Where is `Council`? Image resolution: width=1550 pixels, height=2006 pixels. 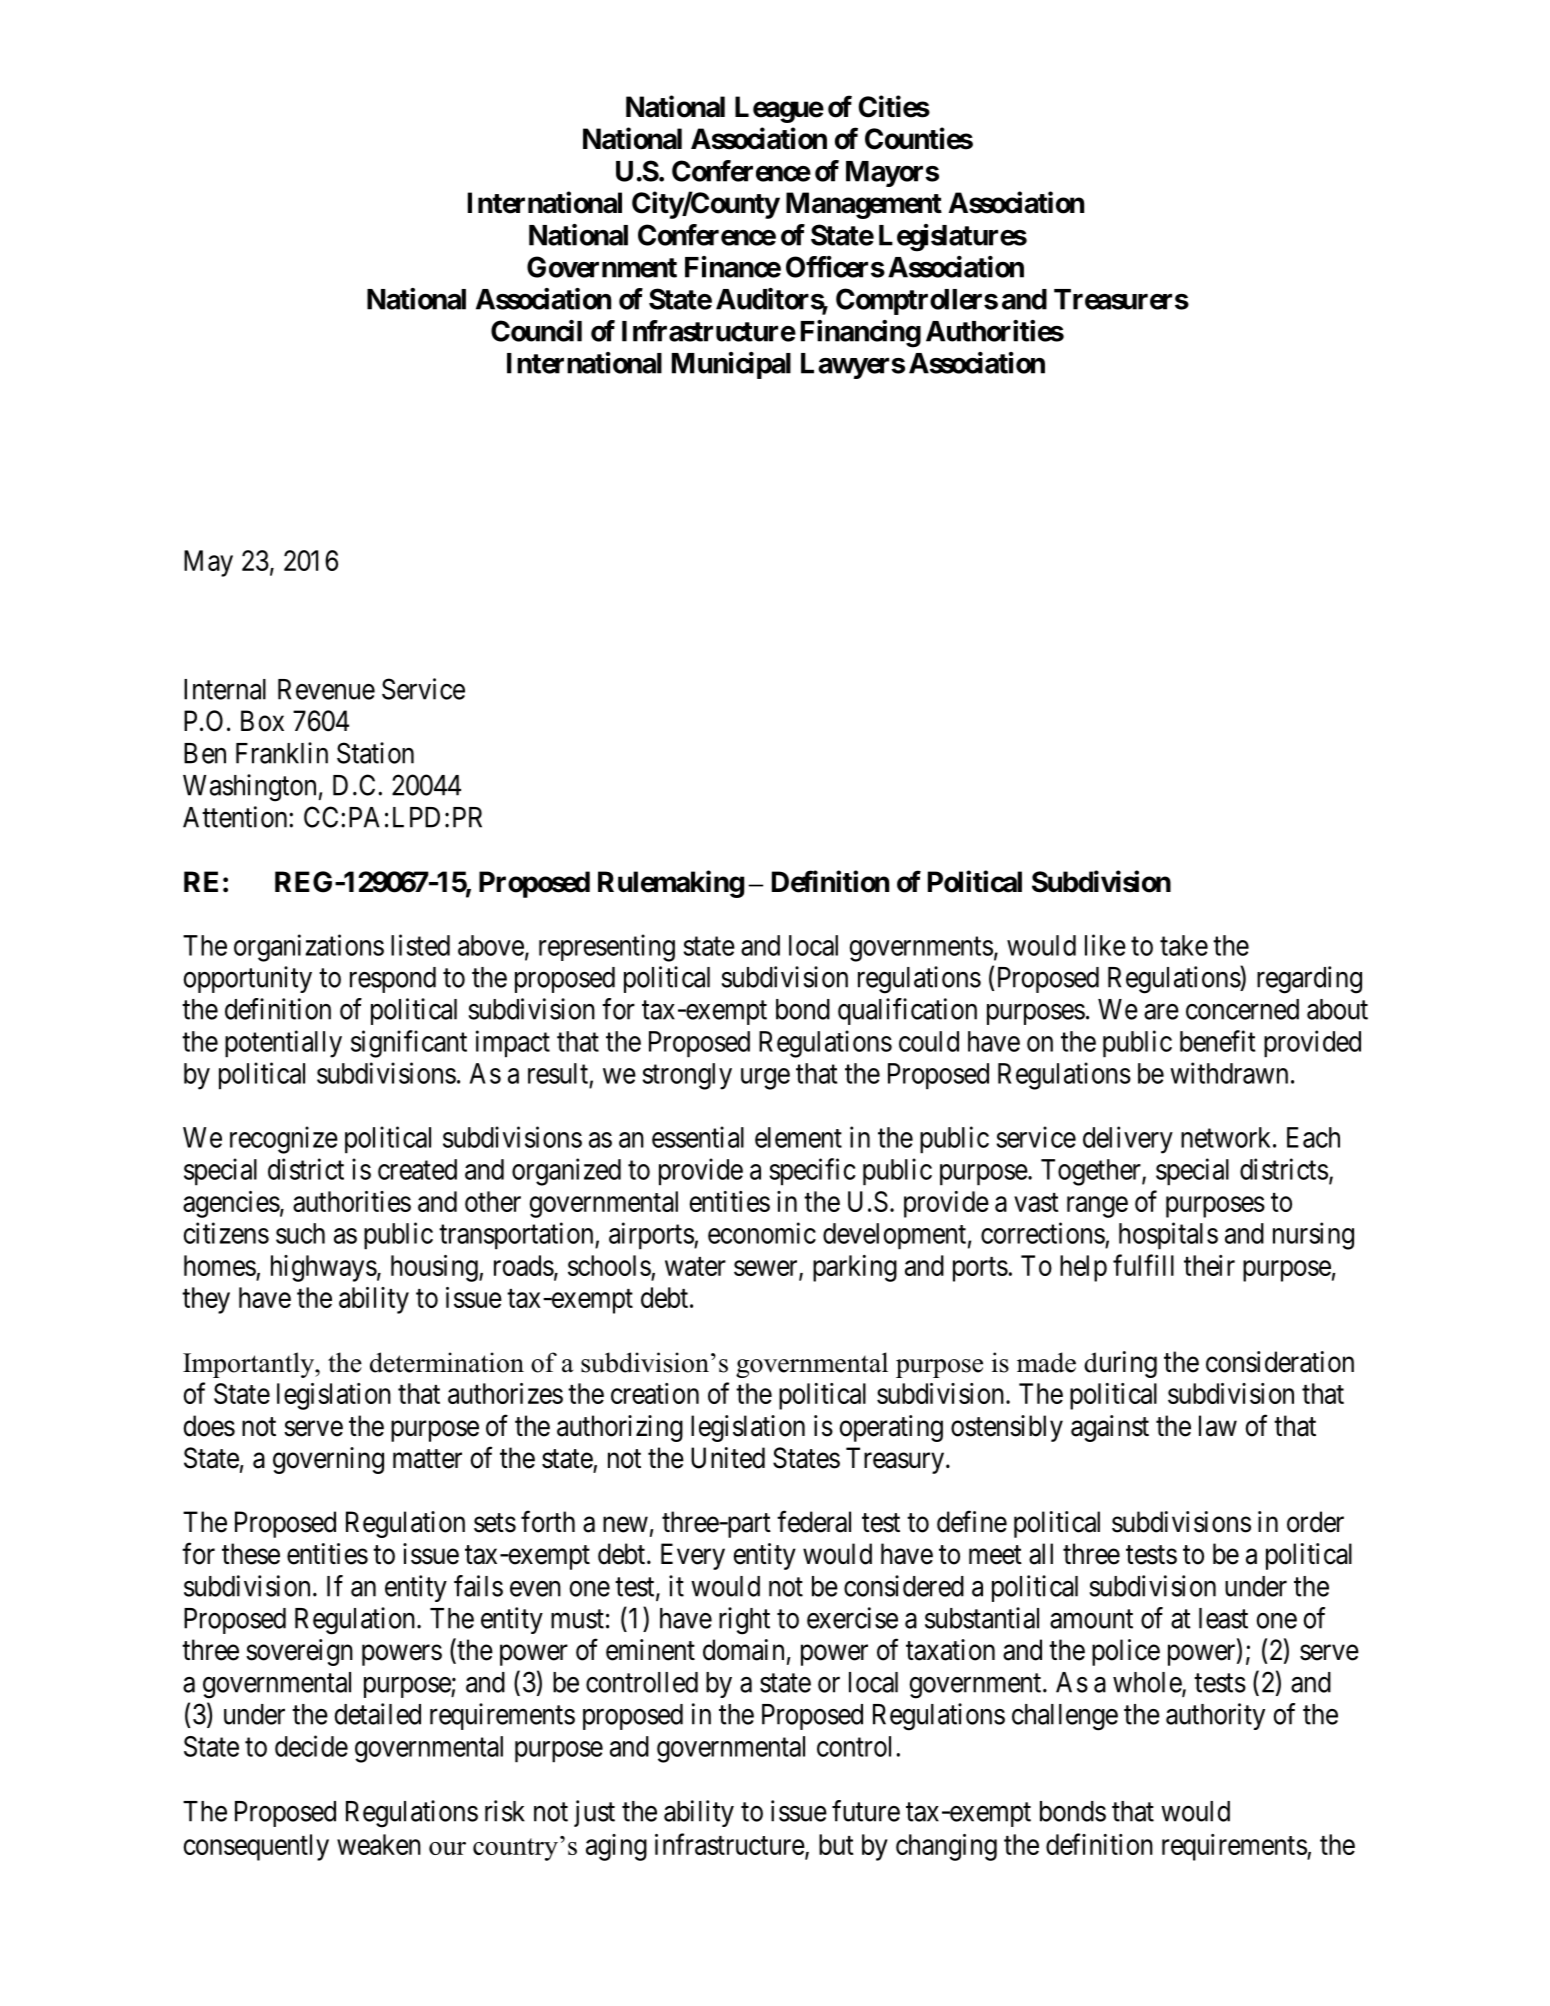 Council is located at coordinates (536, 331).
